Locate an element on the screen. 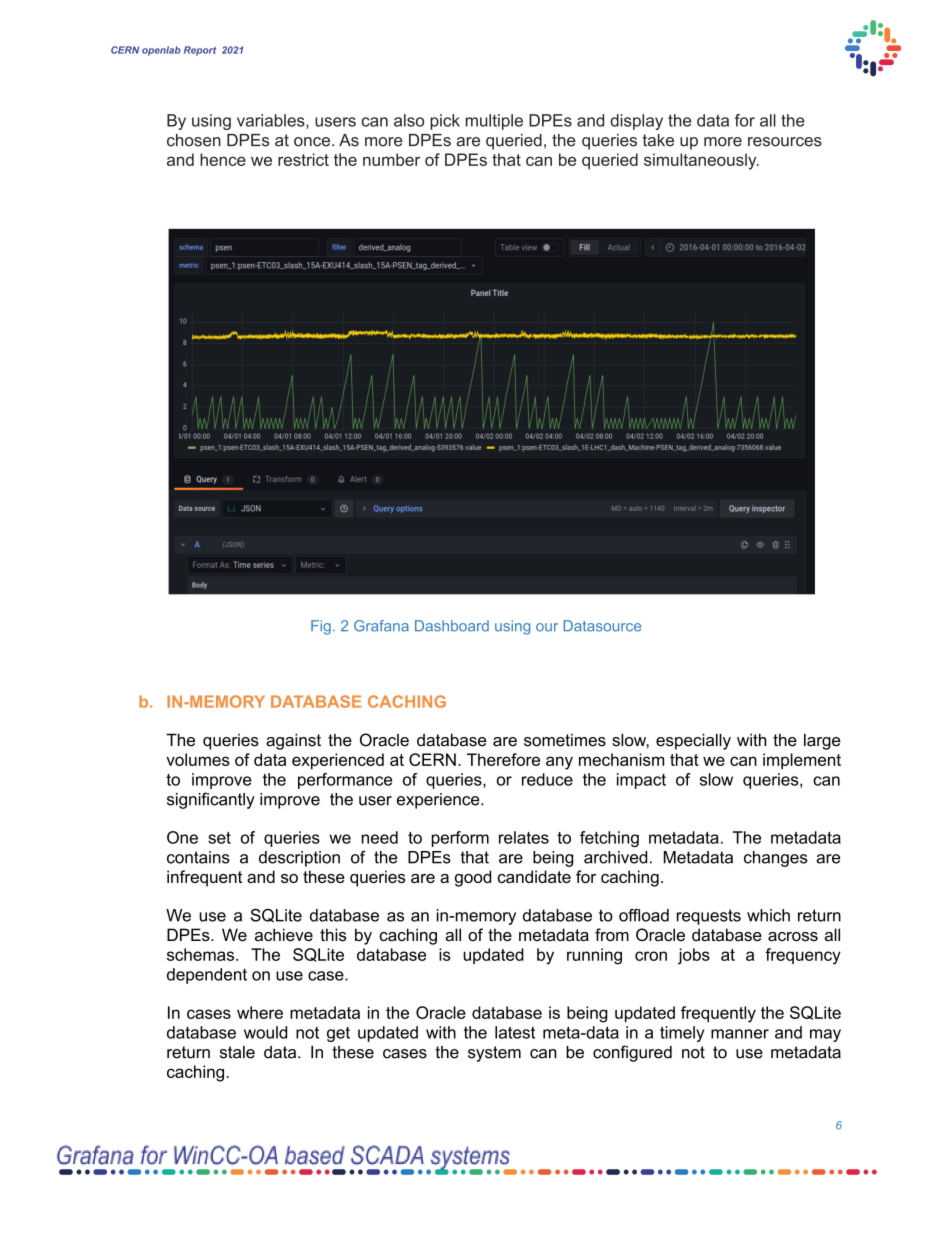 The height and width of the screenshot is (1233, 952). latest is located at coordinates (515, 1032).
